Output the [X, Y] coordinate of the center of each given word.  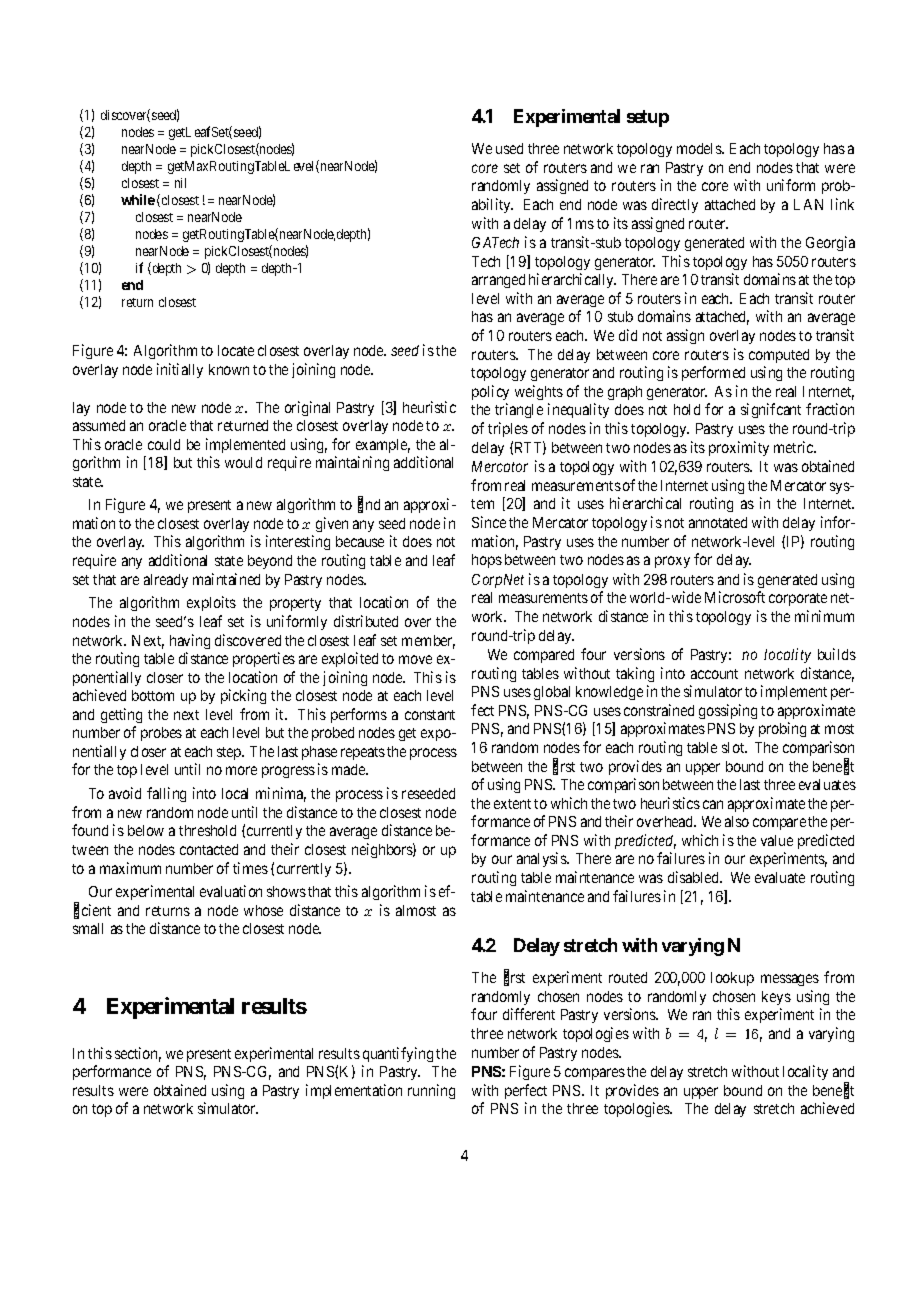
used [509, 148]
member [428, 642]
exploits [211, 603]
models [700, 148]
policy [490, 392]
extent [512, 804]
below [146, 830]
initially [180, 370]
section [138, 1054]
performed [713, 373]
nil [180, 183]
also [737, 821]
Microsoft [735, 597]
